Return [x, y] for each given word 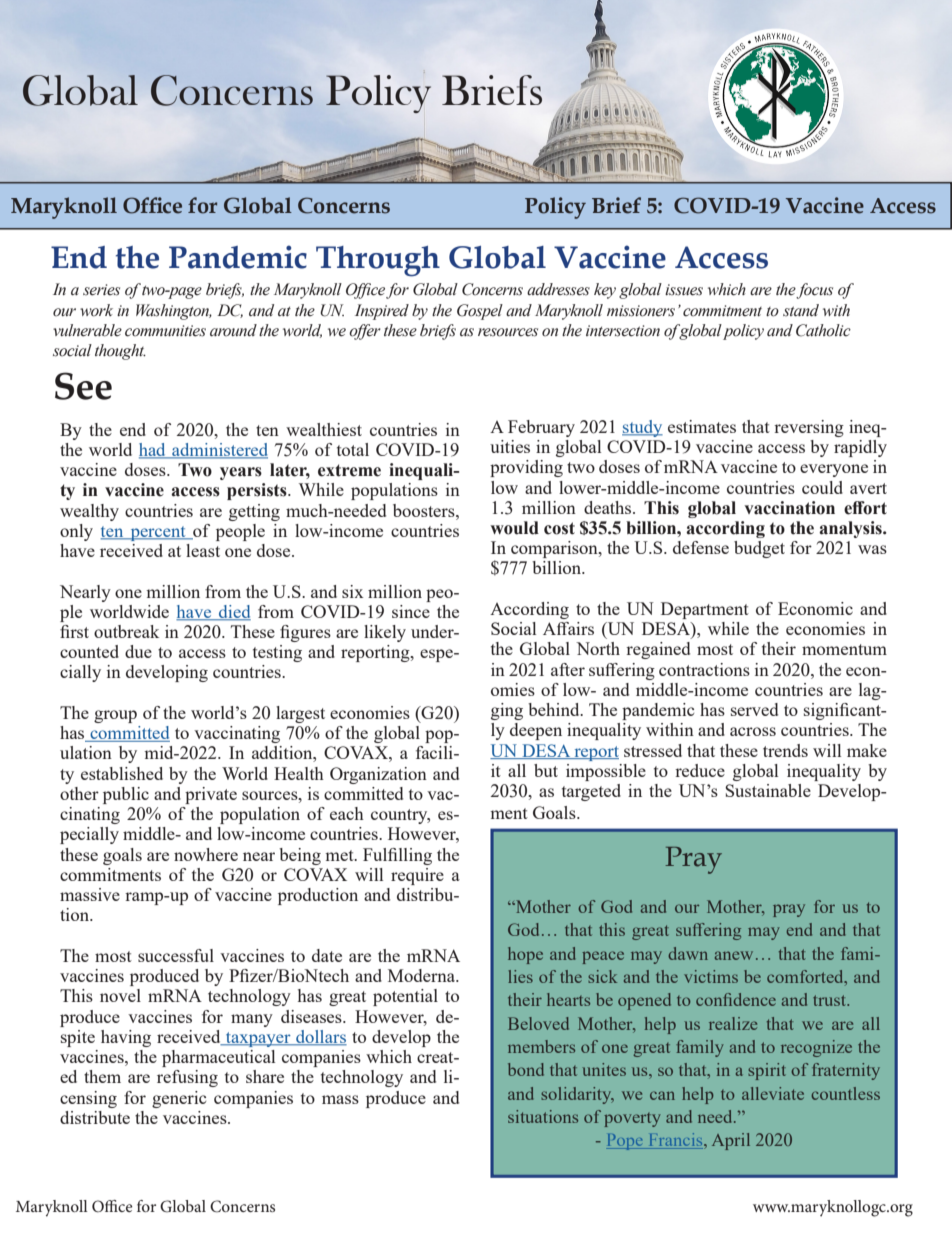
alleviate [773, 1093]
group [115, 716]
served [754, 709]
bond [526, 1069]
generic [179, 1099]
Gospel [480, 312]
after [568, 669]
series [101, 290]
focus [814, 291]
